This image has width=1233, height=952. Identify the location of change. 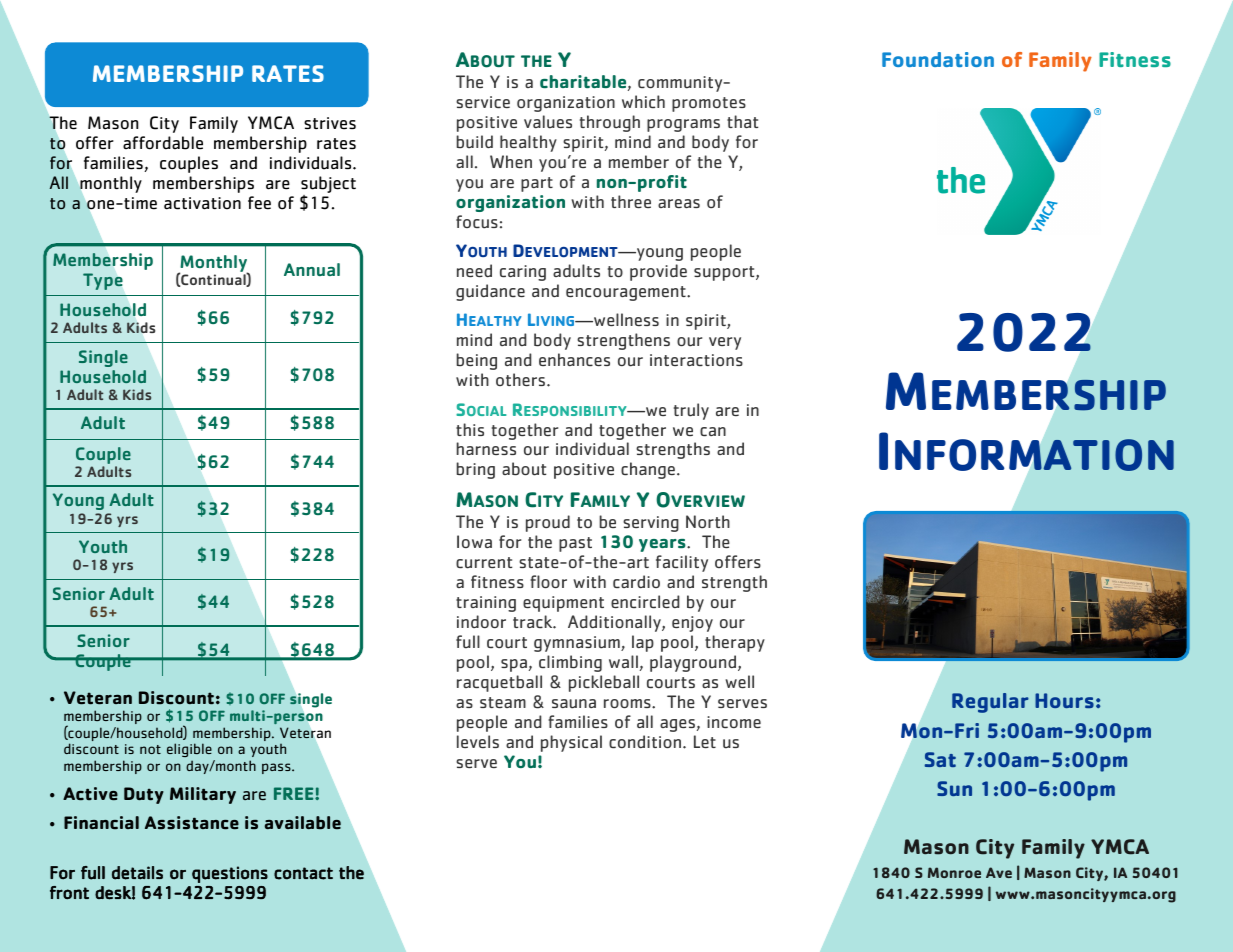
(648, 470).
